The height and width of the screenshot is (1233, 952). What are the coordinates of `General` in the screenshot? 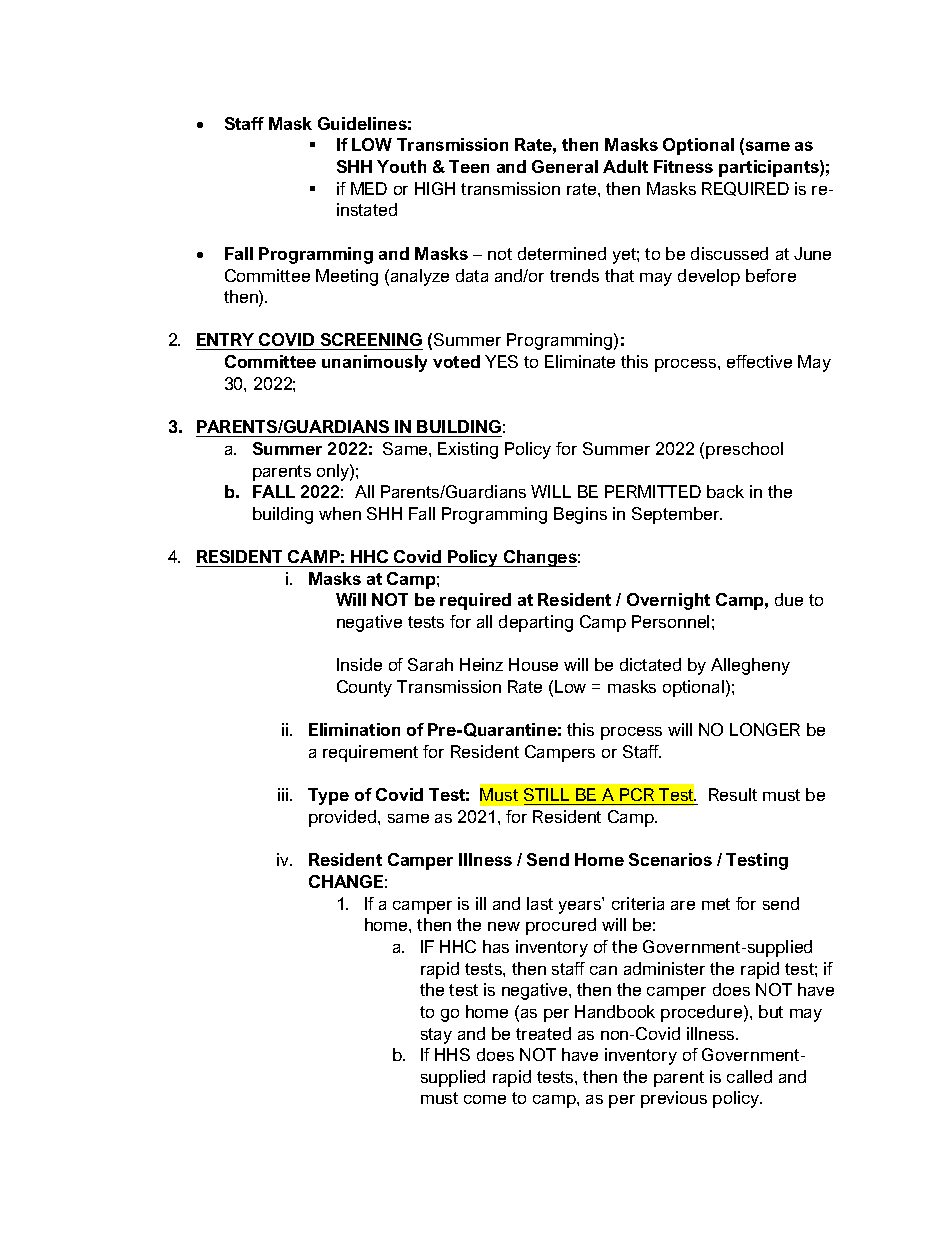 It's located at (565, 166).
